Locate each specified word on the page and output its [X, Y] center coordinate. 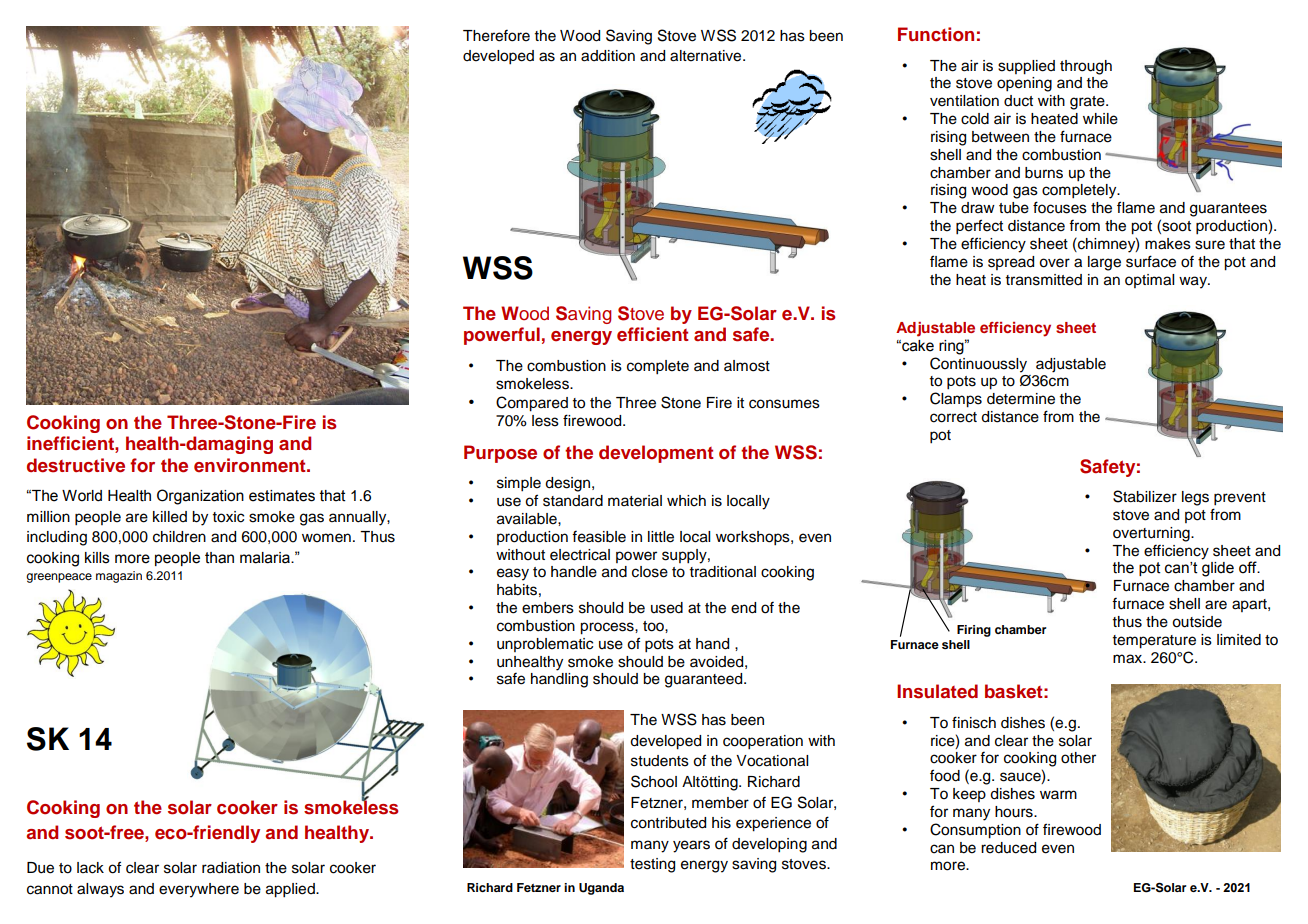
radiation [231, 868]
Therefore [496, 36]
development [656, 454]
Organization [200, 497]
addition [608, 56]
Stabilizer [1145, 496]
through [1086, 67]
